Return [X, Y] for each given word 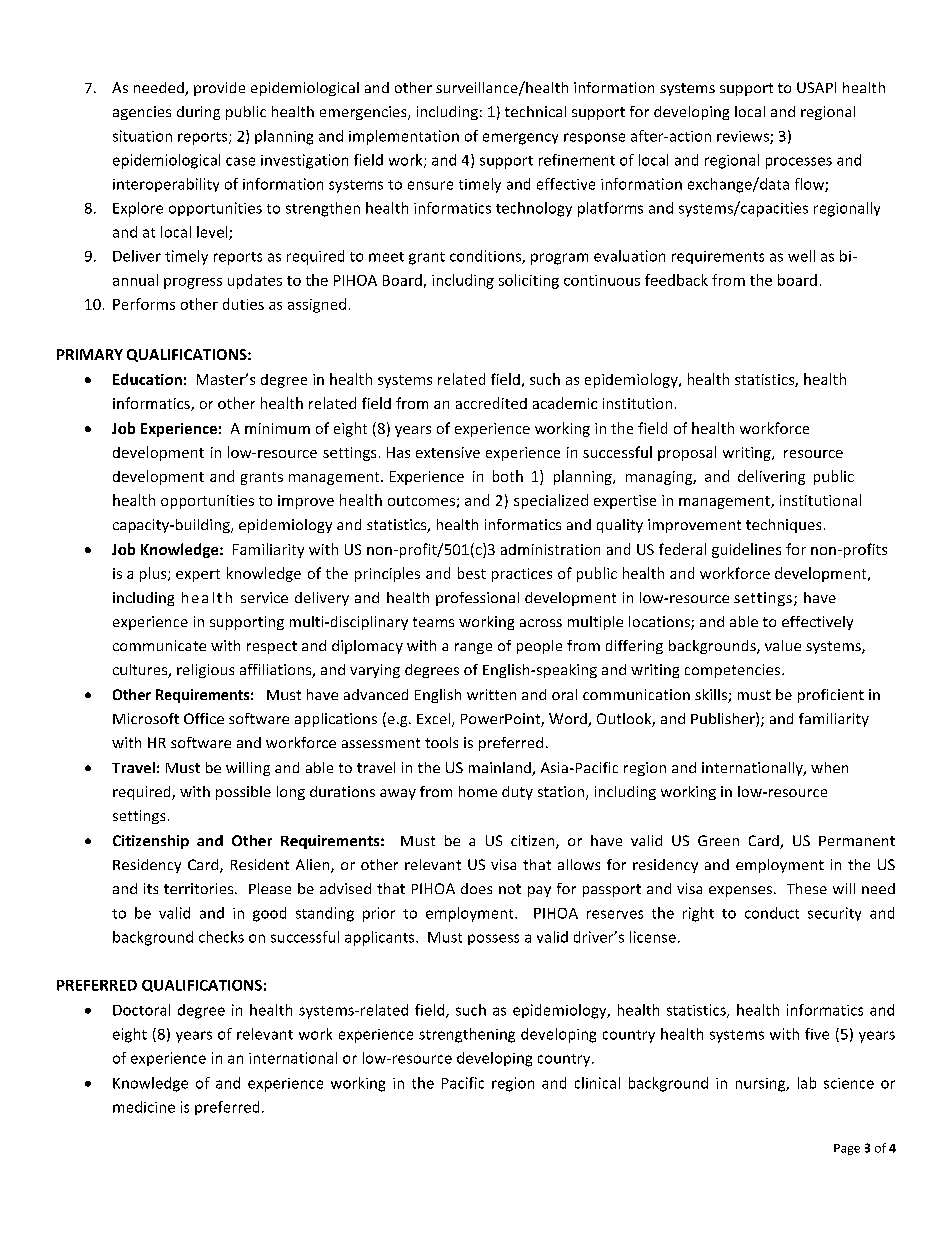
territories [200, 888]
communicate [159, 645]
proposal [687, 453]
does [476, 888]
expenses [740, 891]
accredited [491, 403]
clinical [597, 1083]
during [198, 113]
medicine [144, 1107]
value [783, 645]
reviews [744, 137]
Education [147, 379]
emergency [520, 139]
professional [477, 599]
